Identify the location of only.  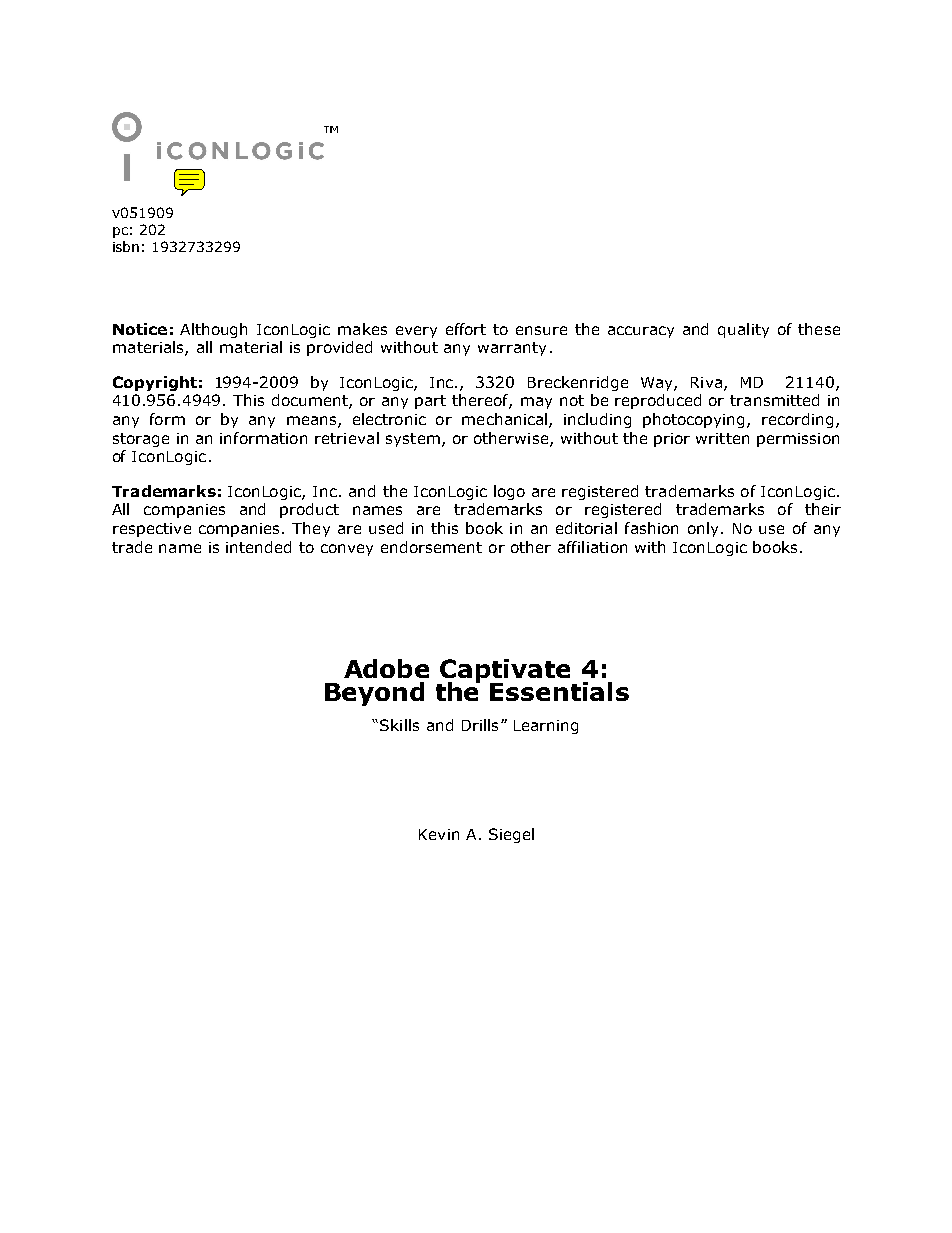
(703, 529).
